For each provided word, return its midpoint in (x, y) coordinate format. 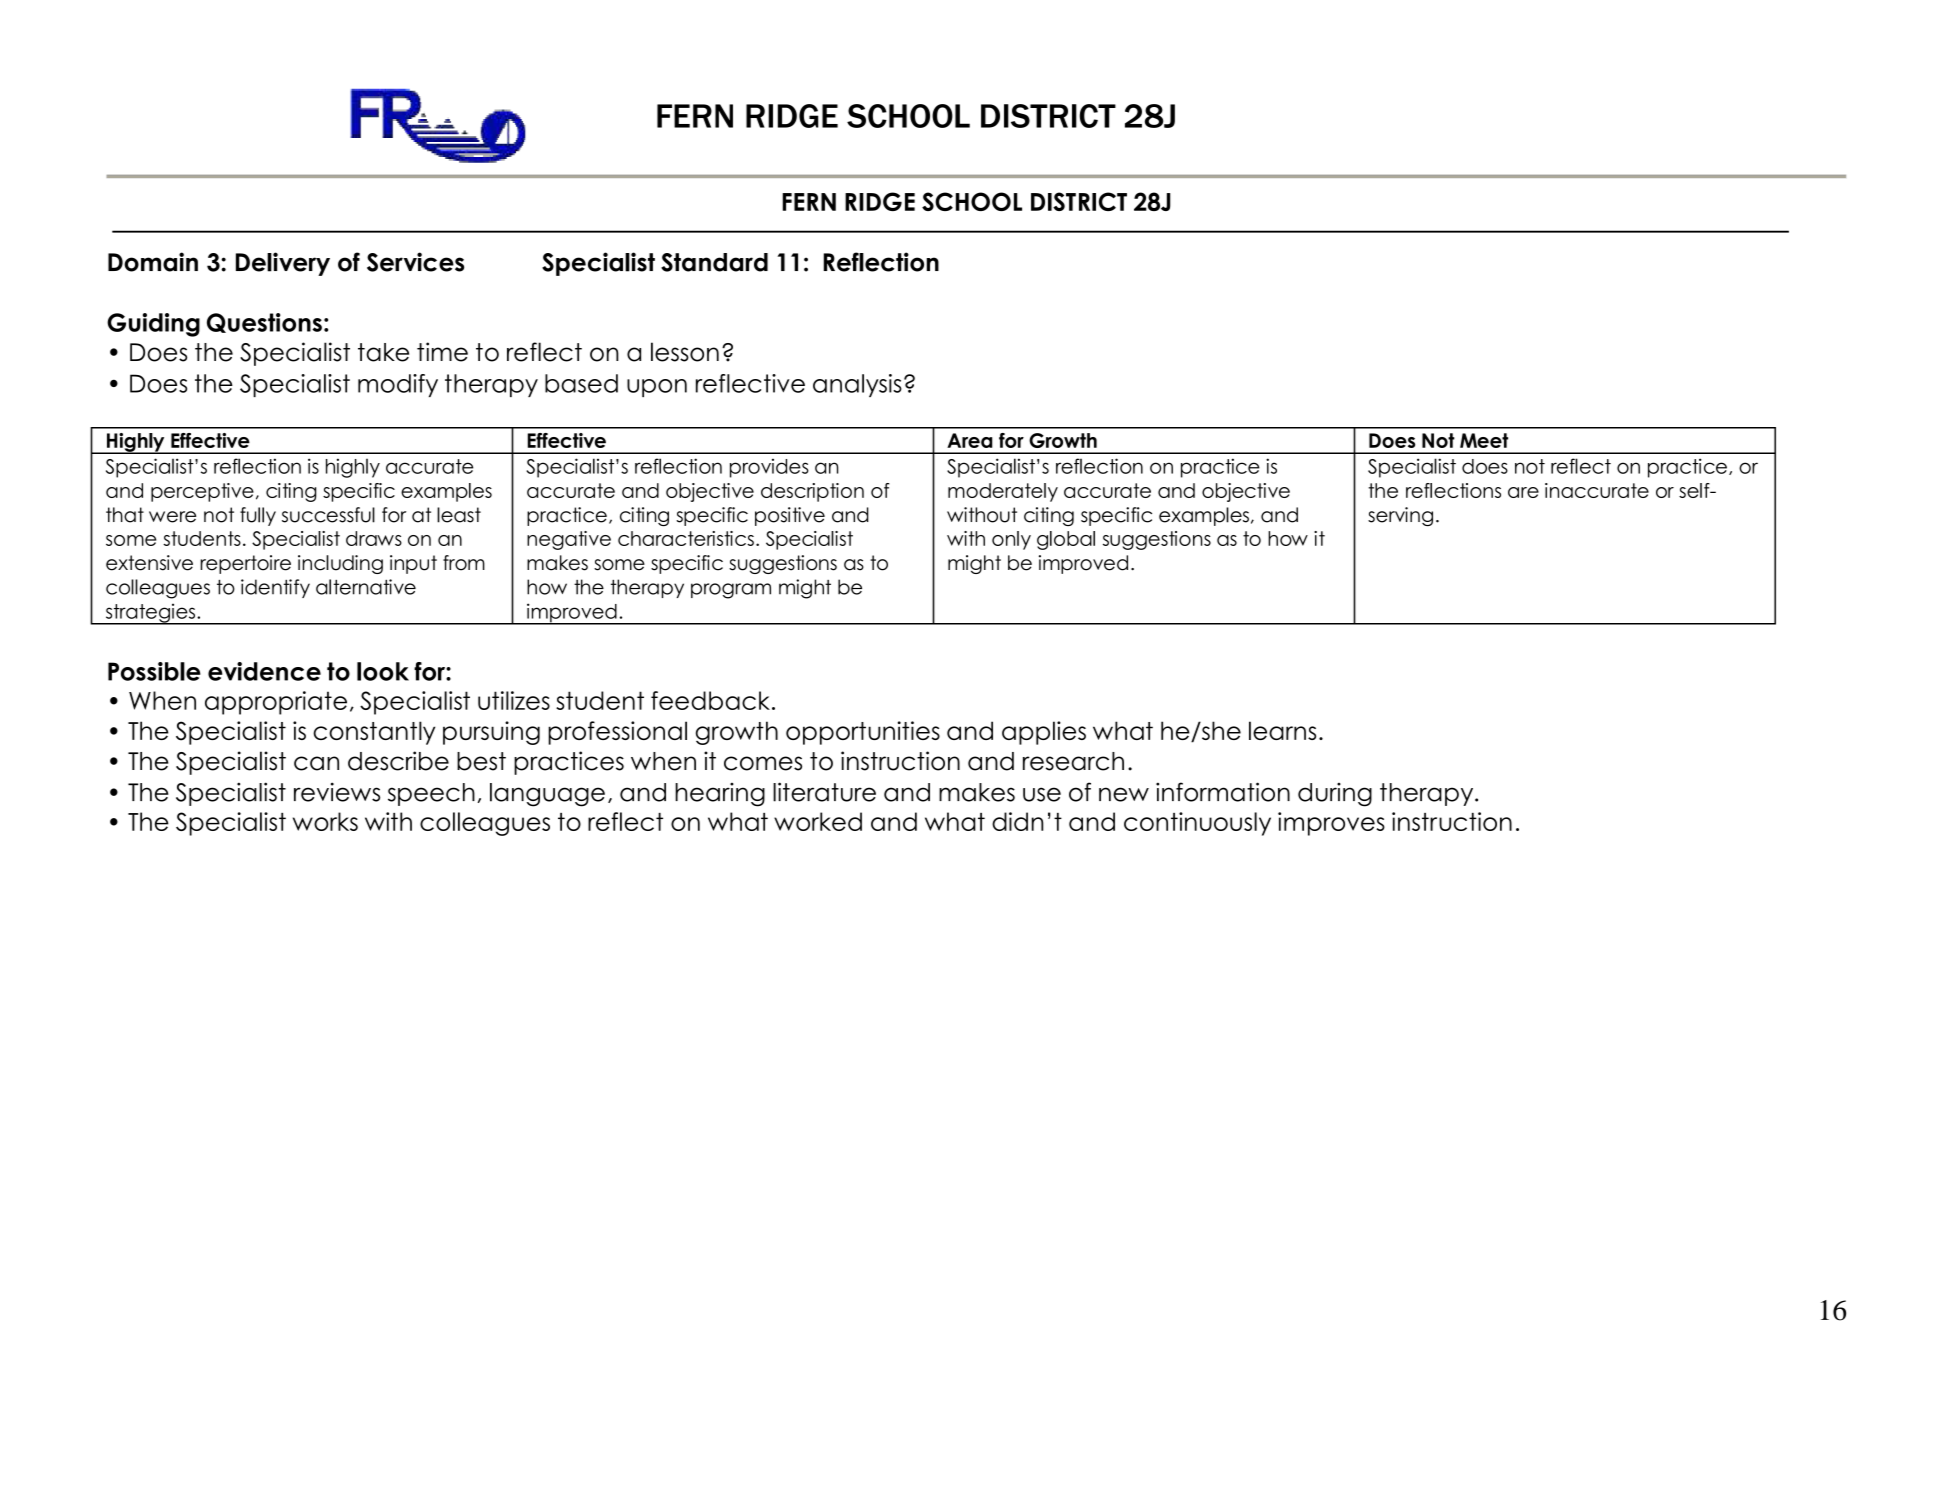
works (325, 821)
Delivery (283, 264)
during (1335, 795)
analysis (857, 385)
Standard (714, 262)
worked (818, 821)
